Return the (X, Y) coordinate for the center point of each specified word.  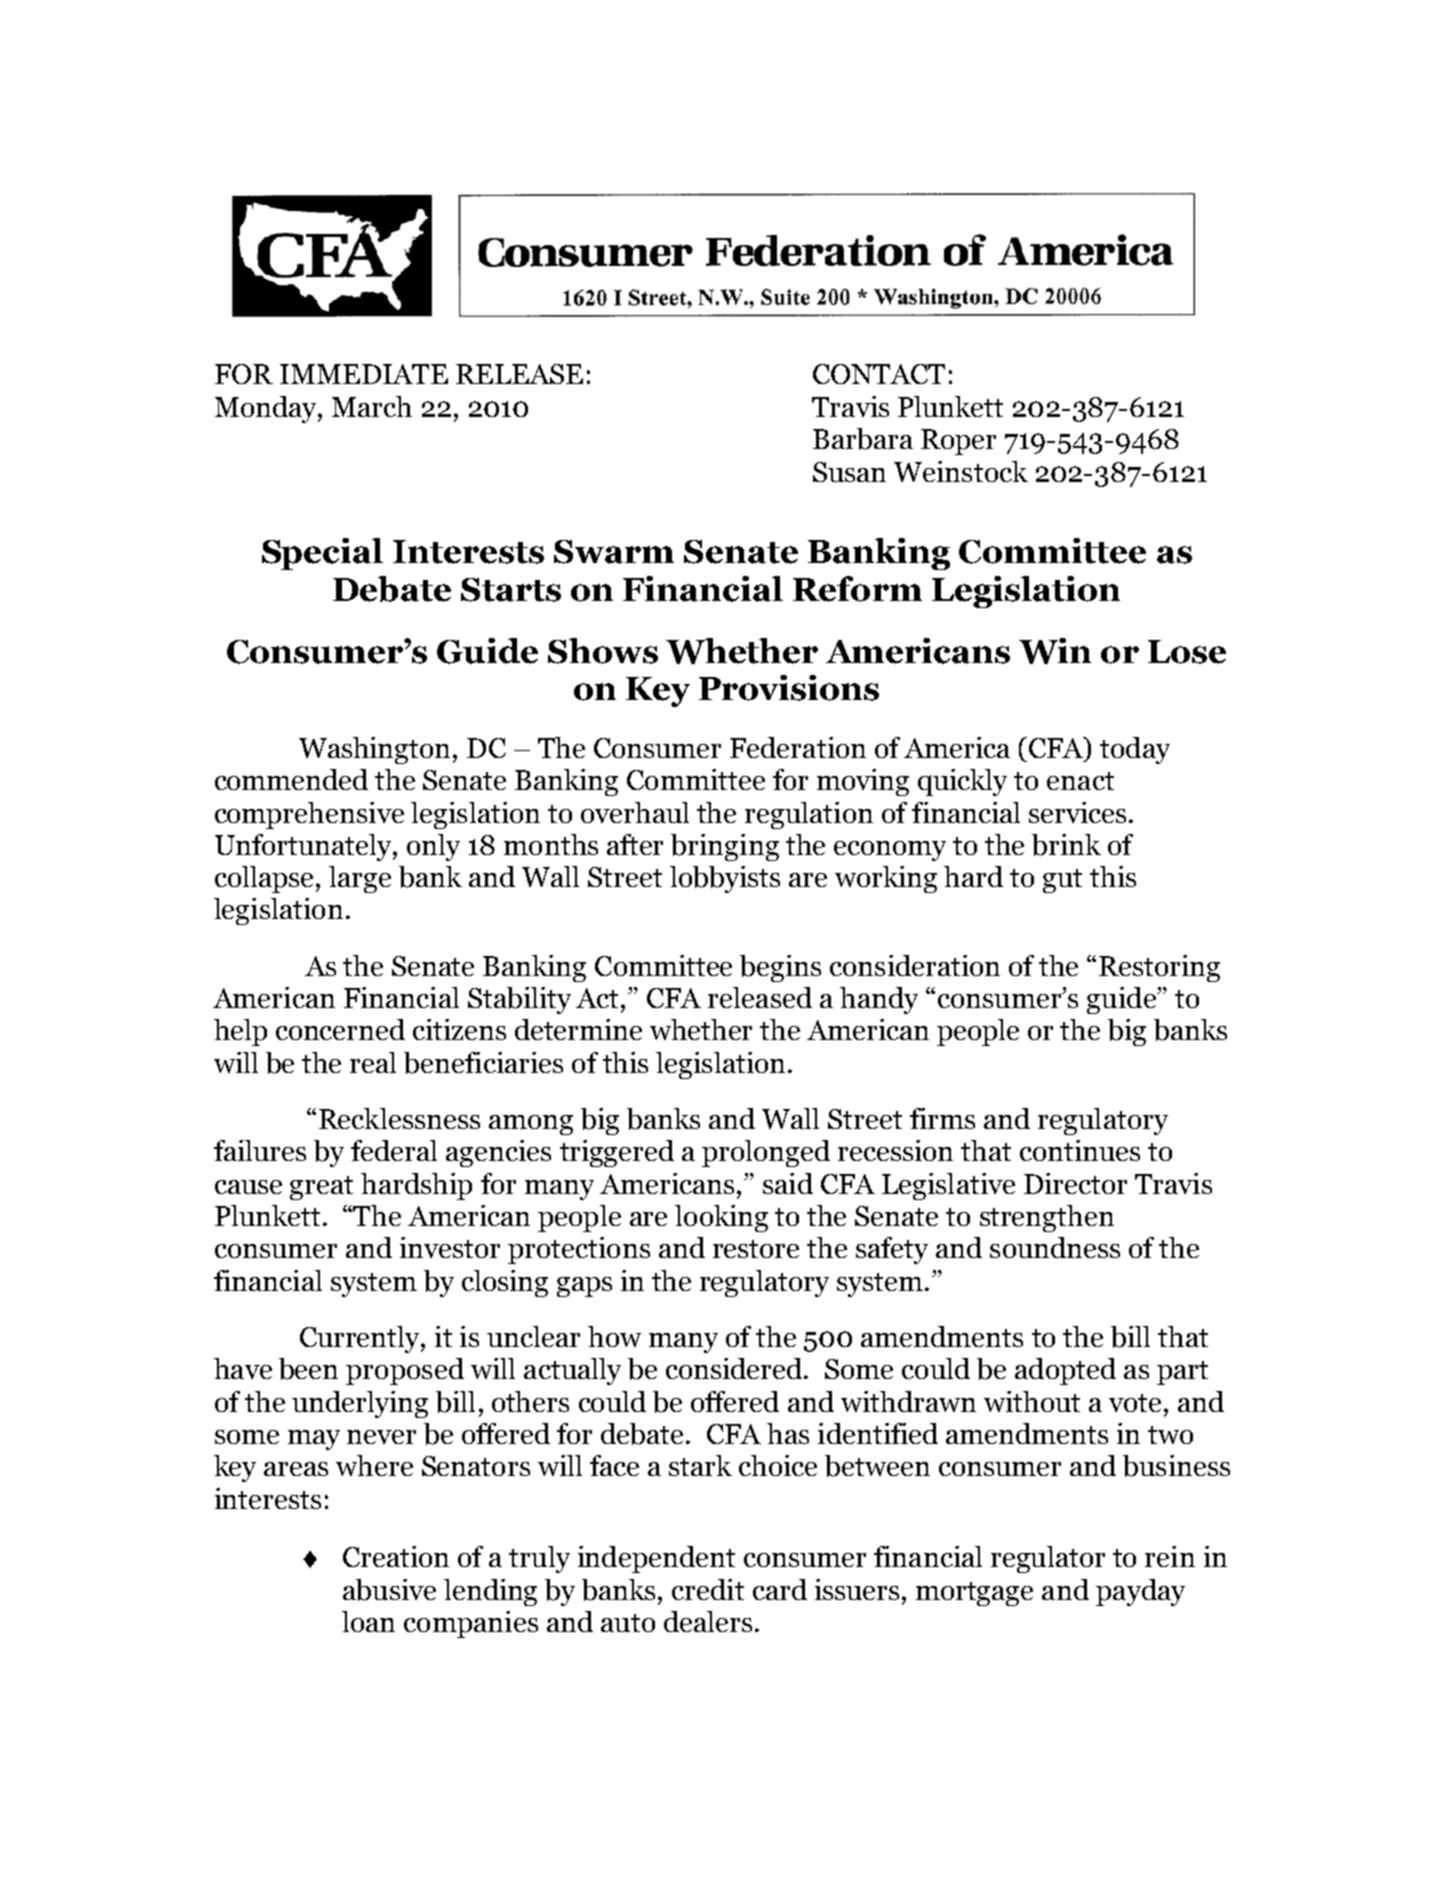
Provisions (789, 688)
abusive (389, 1590)
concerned (340, 1029)
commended (291, 779)
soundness (1055, 1247)
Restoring (1159, 968)
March (372, 406)
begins (780, 968)
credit (708, 1589)
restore (756, 1249)
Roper (958, 442)
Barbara (863, 439)
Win (1055, 651)
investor (450, 1247)
